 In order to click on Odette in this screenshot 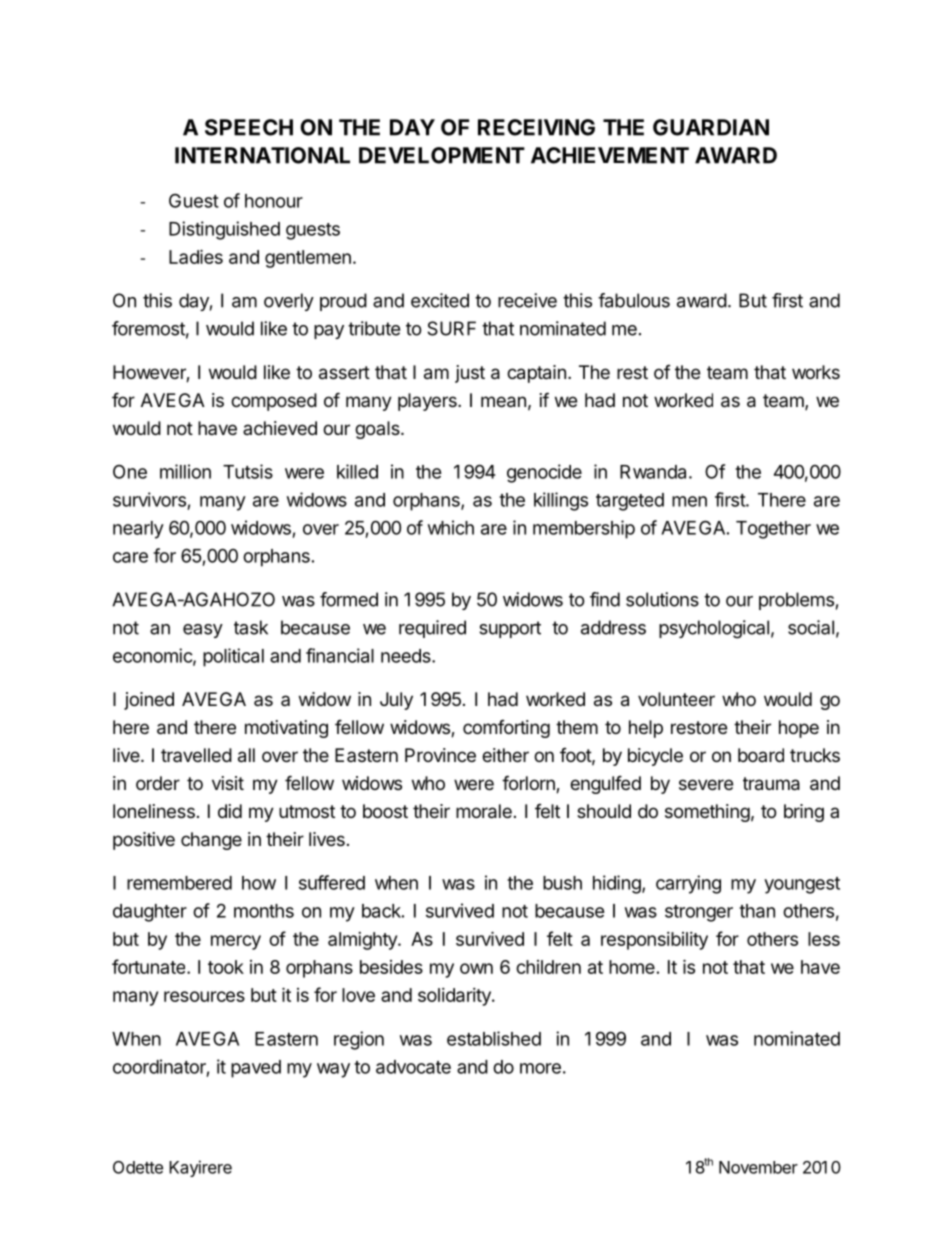, I will do `click(138, 1167)`.
